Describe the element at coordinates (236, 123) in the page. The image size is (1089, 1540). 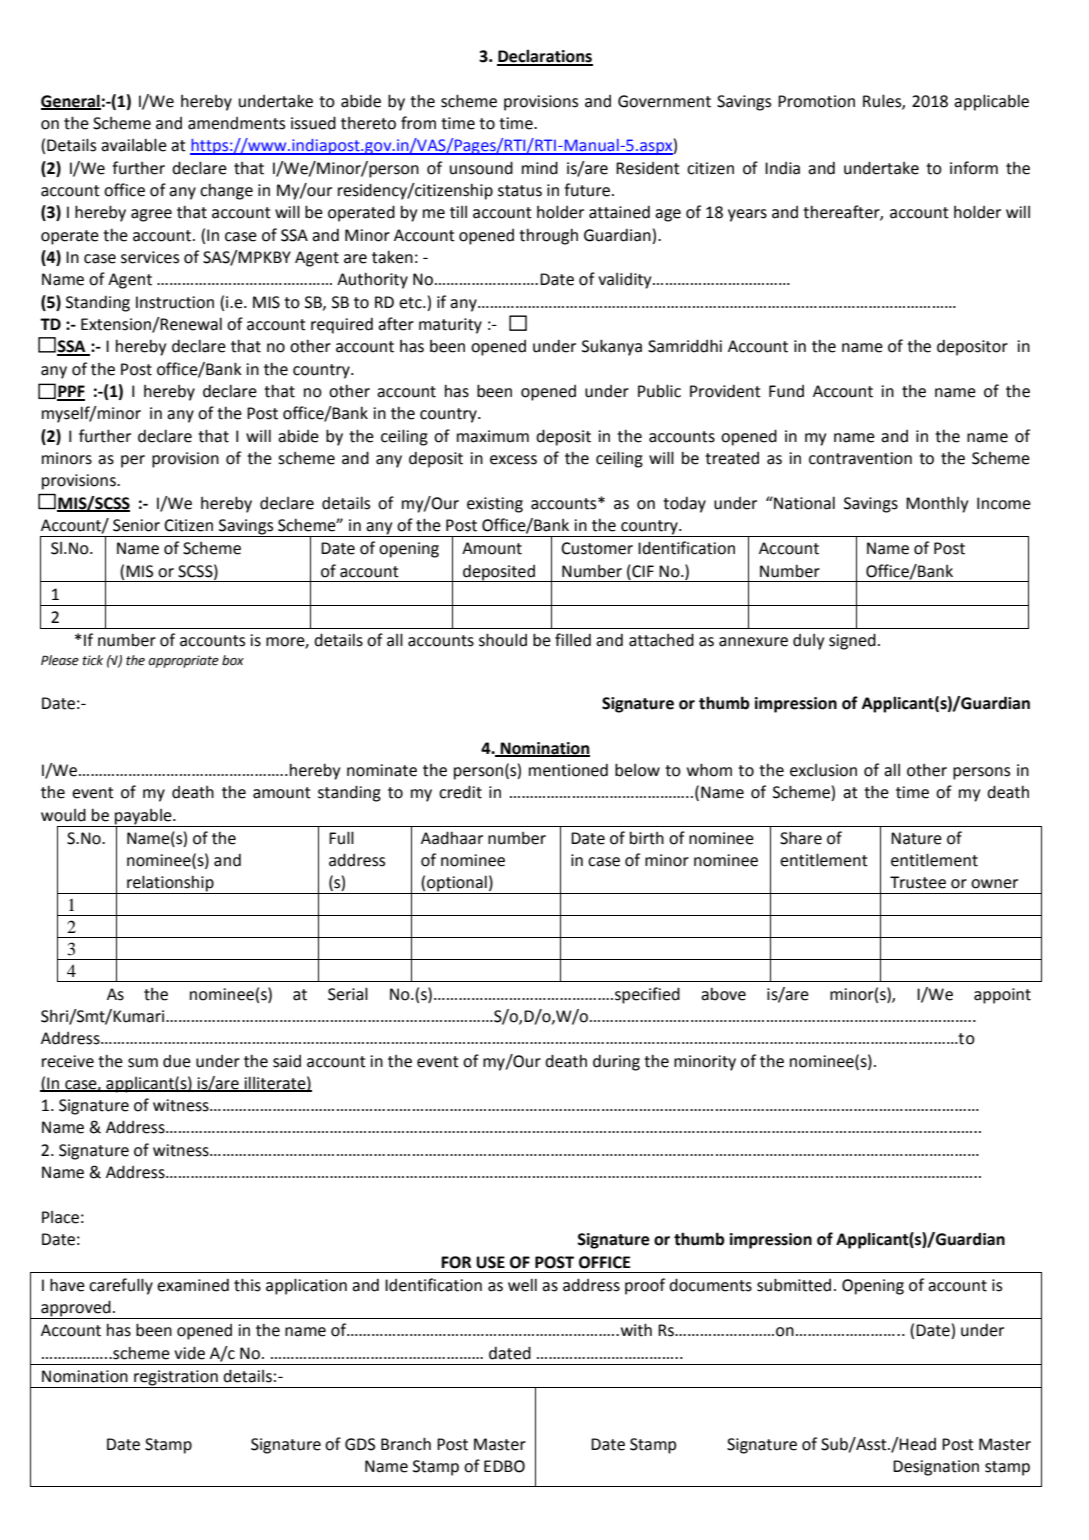
I see `amendments` at that location.
